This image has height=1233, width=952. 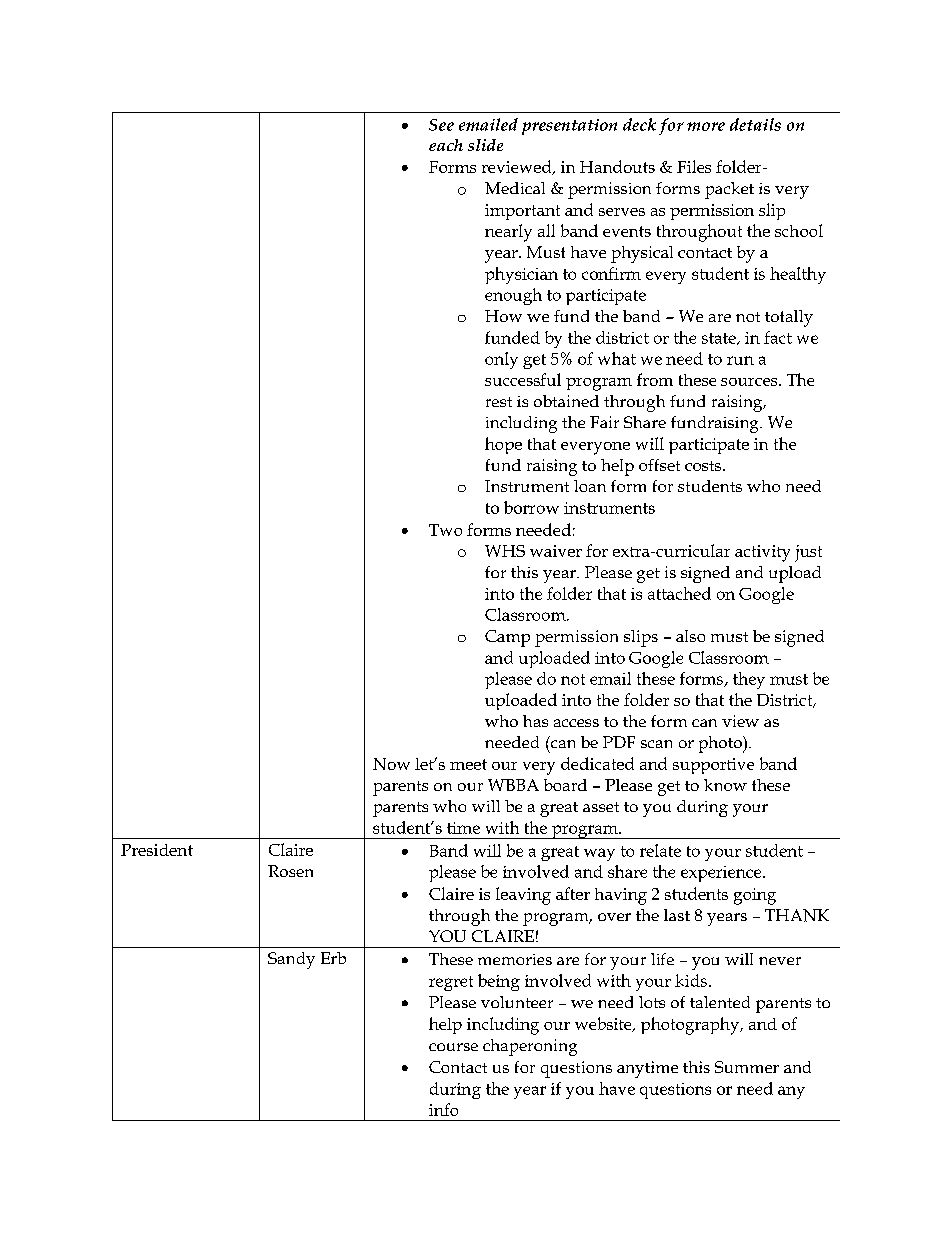 I want to click on Two, so click(x=445, y=530).
